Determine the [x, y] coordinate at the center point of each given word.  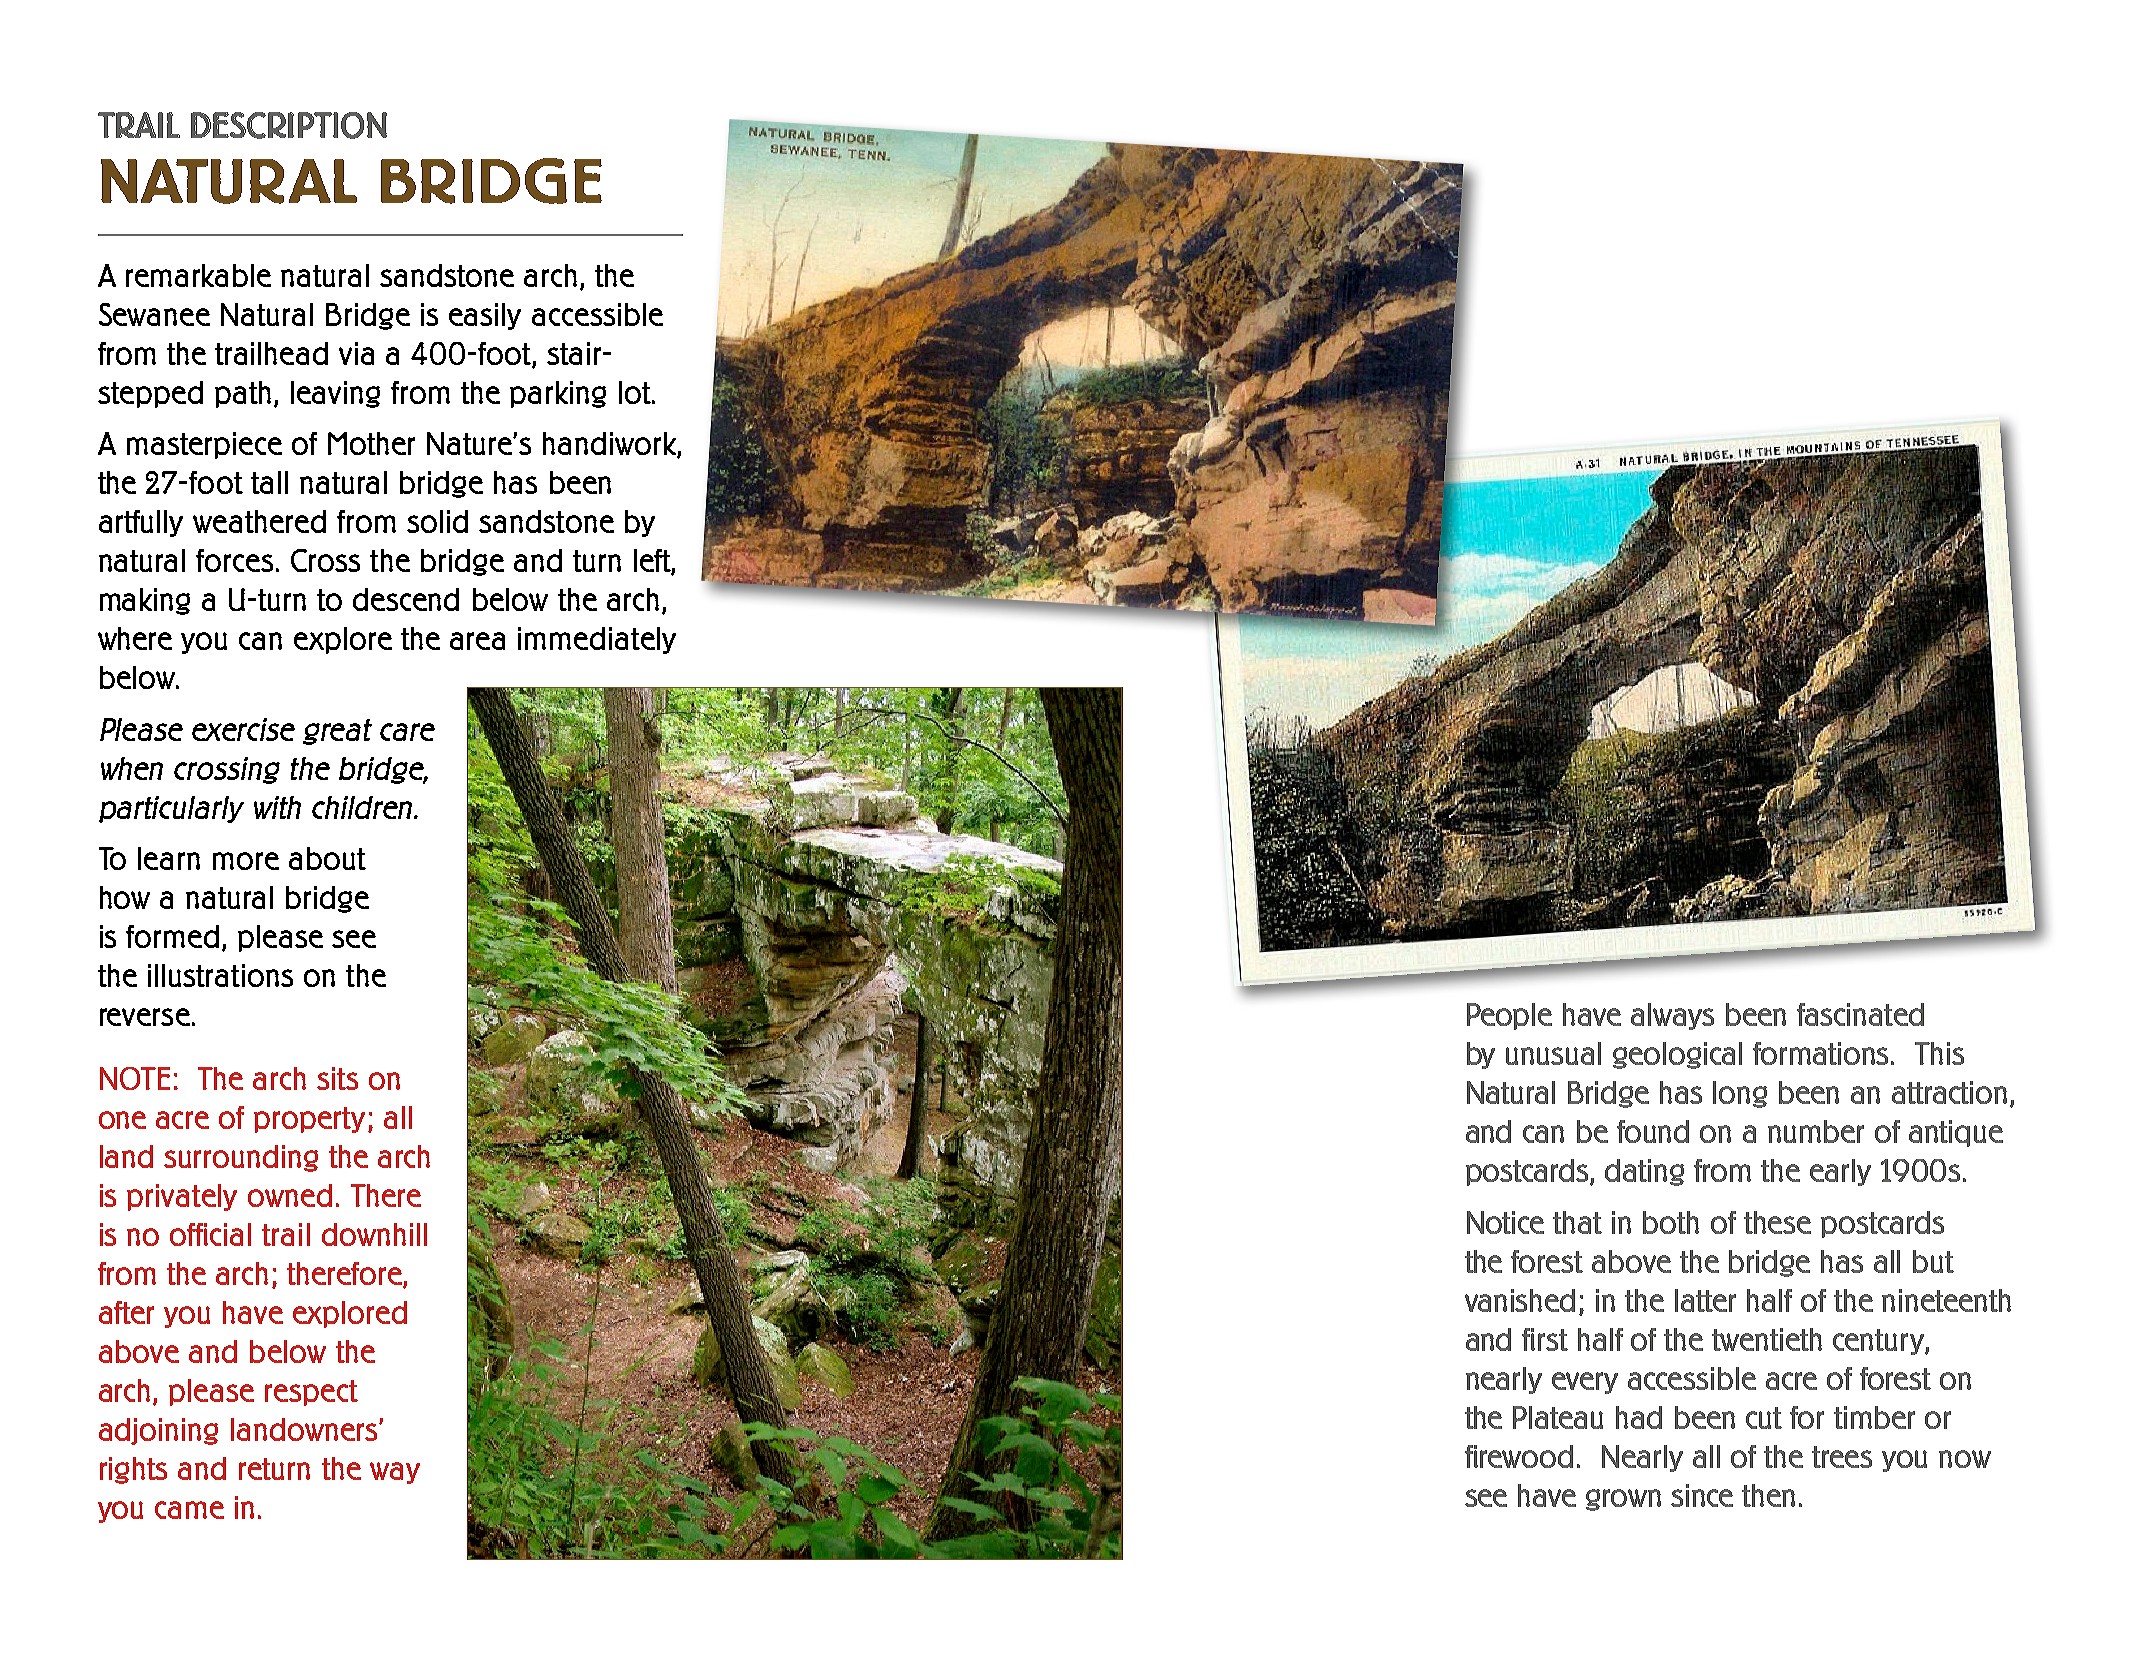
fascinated [1860, 1014]
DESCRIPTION [289, 125]
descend [406, 599]
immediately [597, 640]
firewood [1519, 1456]
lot [636, 392]
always [1672, 1016]
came [189, 1510]
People [1509, 1016]
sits [337, 1078]
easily [485, 316]
